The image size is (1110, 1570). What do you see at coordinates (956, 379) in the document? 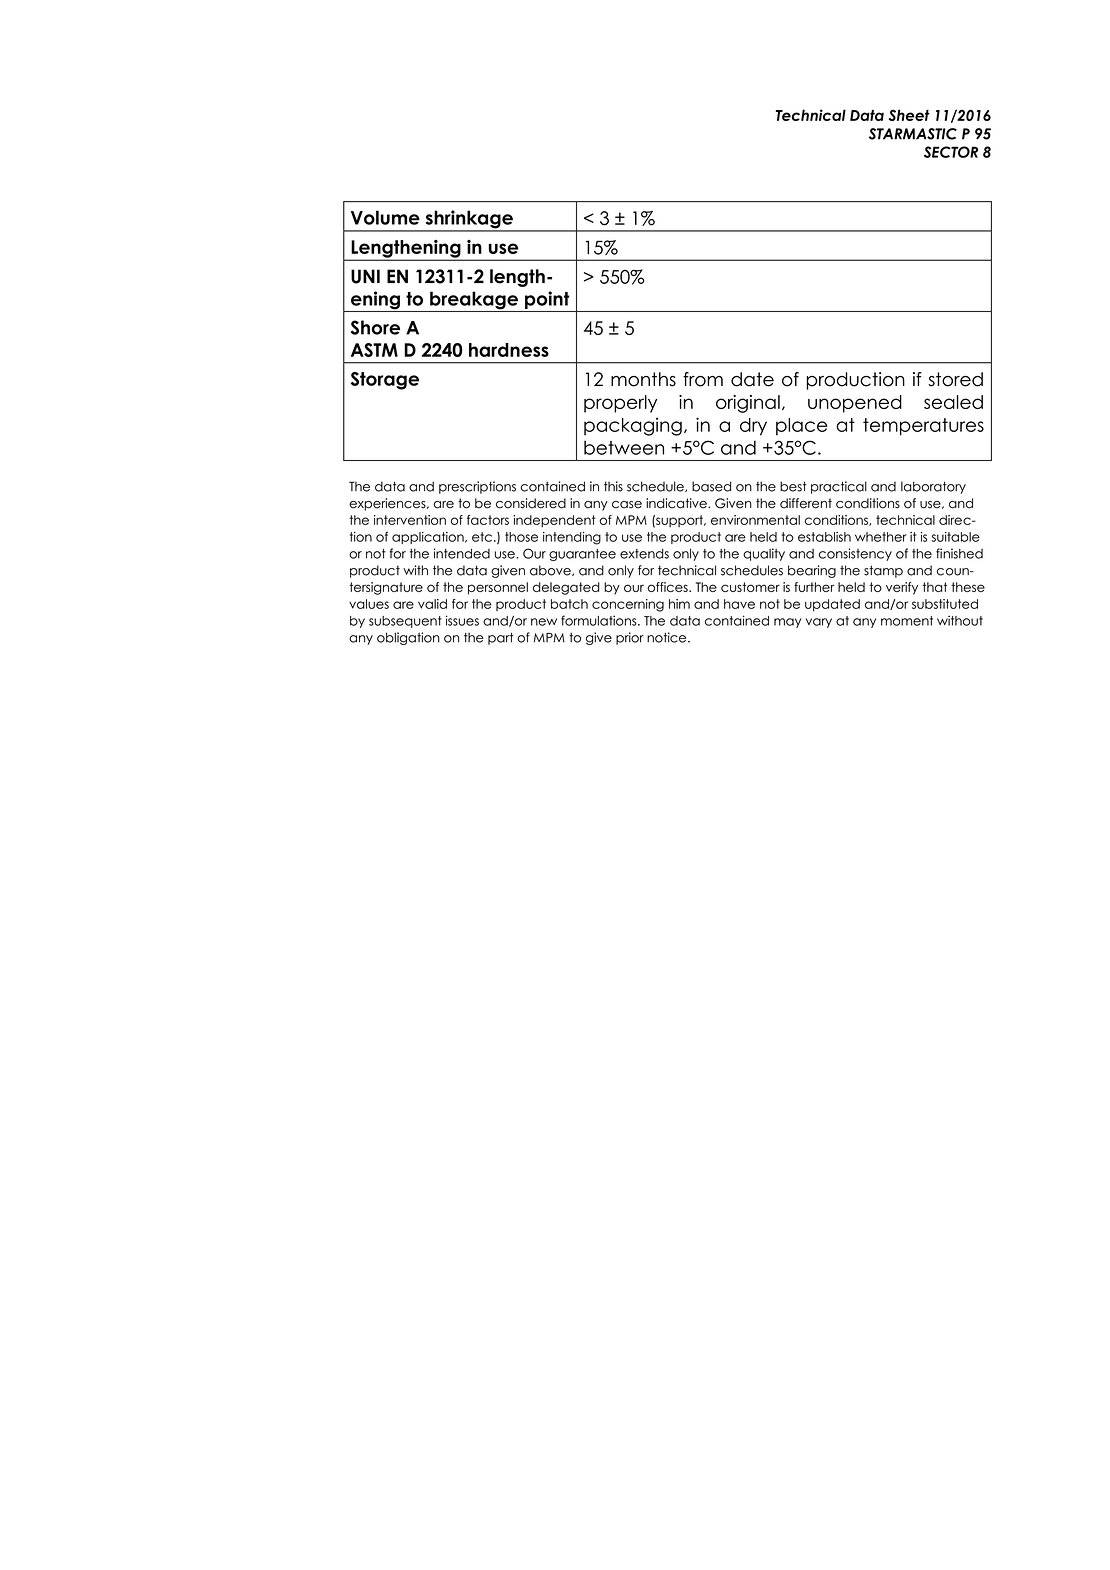
I see `stored` at bounding box center [956, 379].
